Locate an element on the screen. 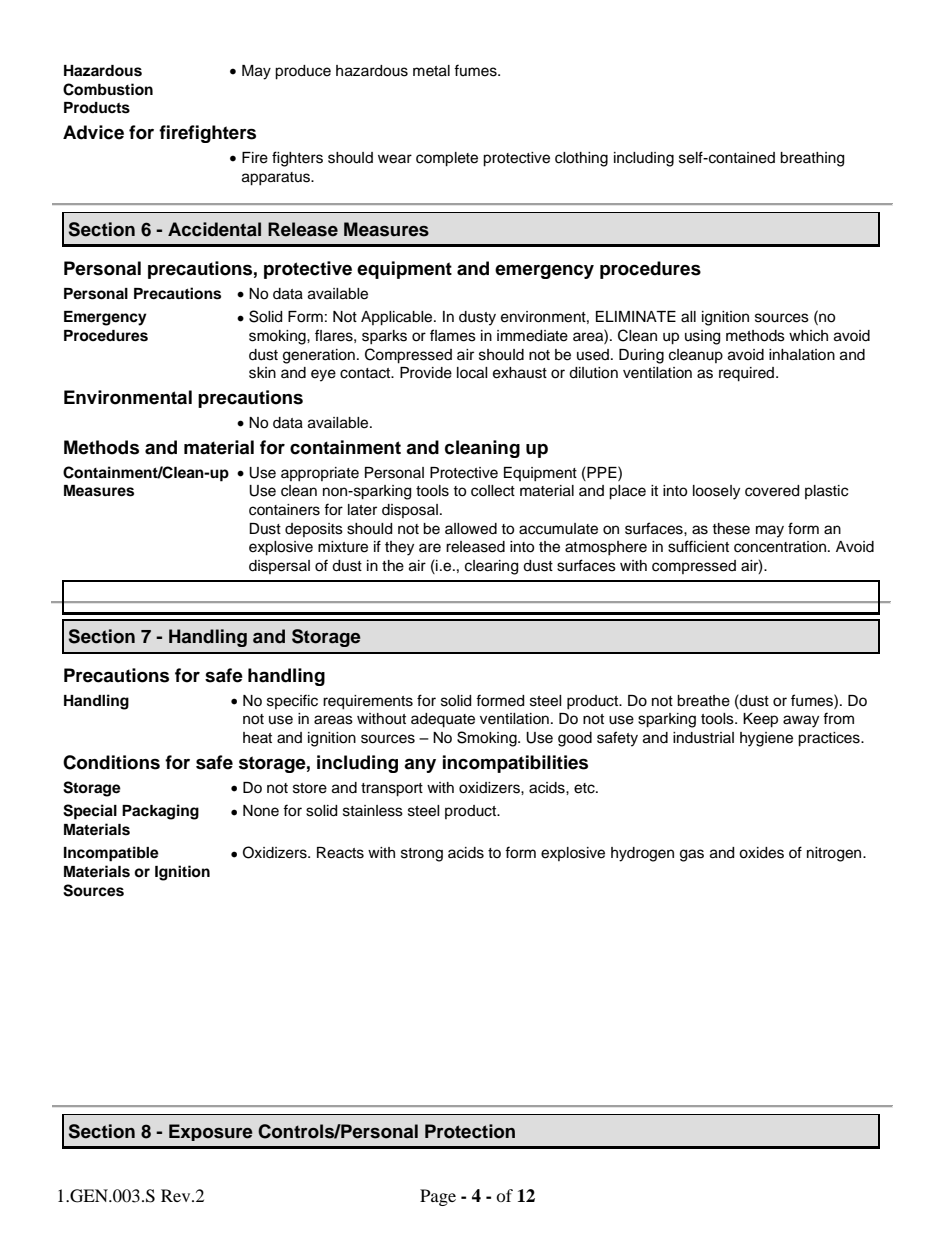 The width and height of the screenshot is (952, 1233). strong is located at coordinates (422, 855).
